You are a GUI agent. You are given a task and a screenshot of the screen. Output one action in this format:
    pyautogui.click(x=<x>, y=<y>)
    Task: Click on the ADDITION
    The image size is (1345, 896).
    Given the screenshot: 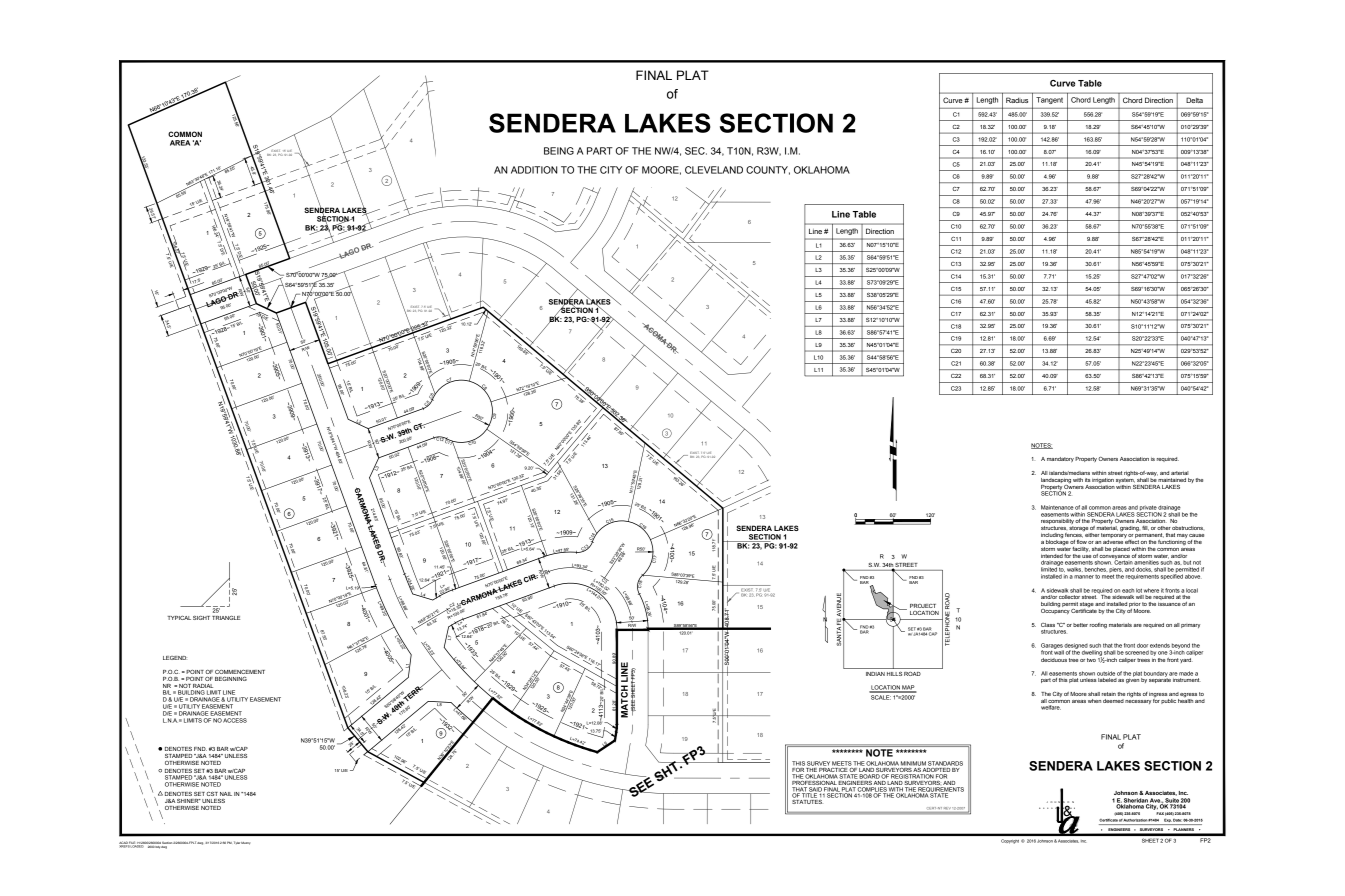 What is the action you would take?
    pyautogui.click(x=534, y=170)
